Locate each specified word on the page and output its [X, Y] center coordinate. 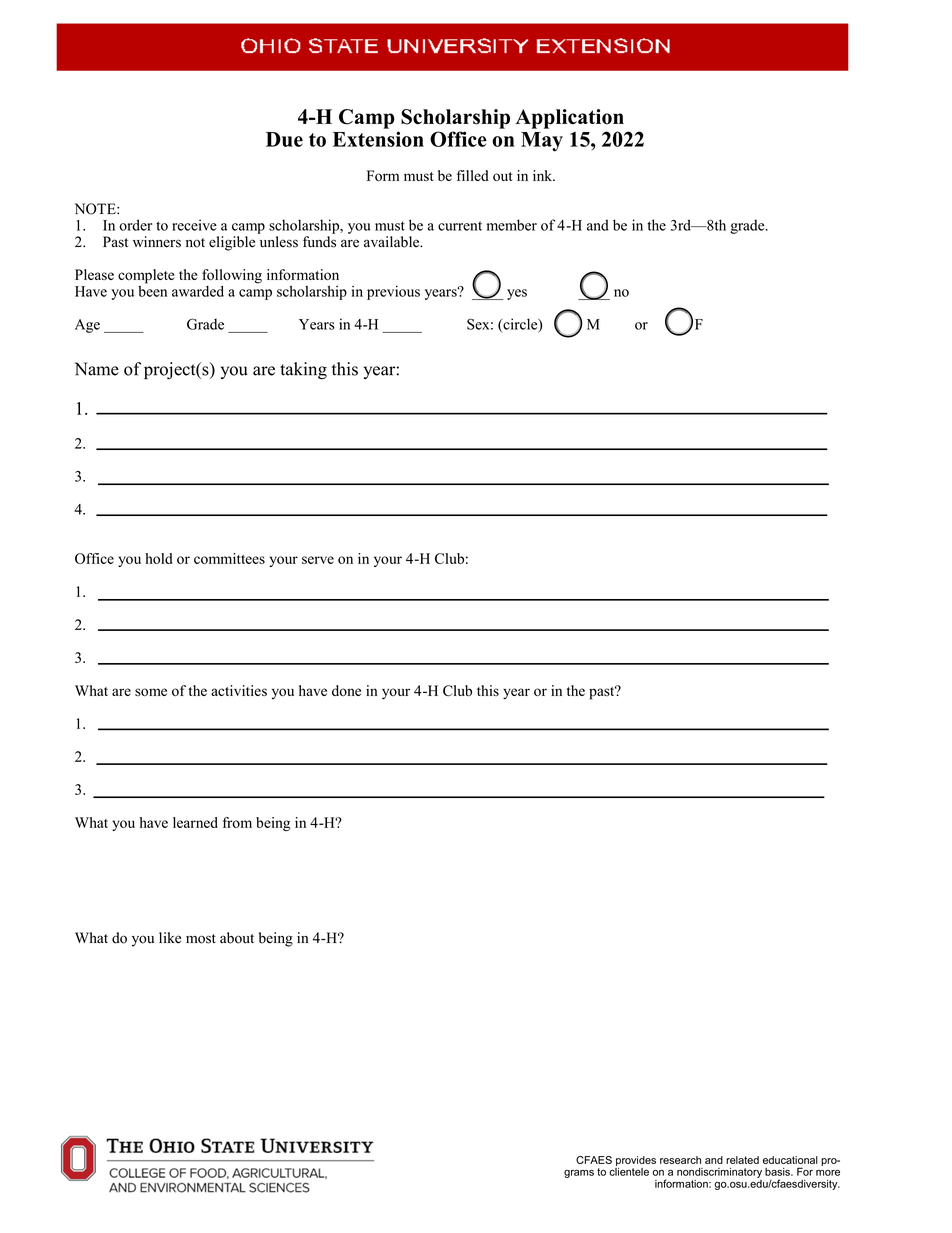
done [346, 690]
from [237, 822]
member [512, 225]
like [170, 938]
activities [239, 690]
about [237, 938]
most [201, 939]
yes [517, 294]
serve [318, 560]
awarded [198, 291]
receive [194, 225]
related [742, 1160]
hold [159, 558]
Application [570, 119]
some [151, 692]
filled [473, 175]
